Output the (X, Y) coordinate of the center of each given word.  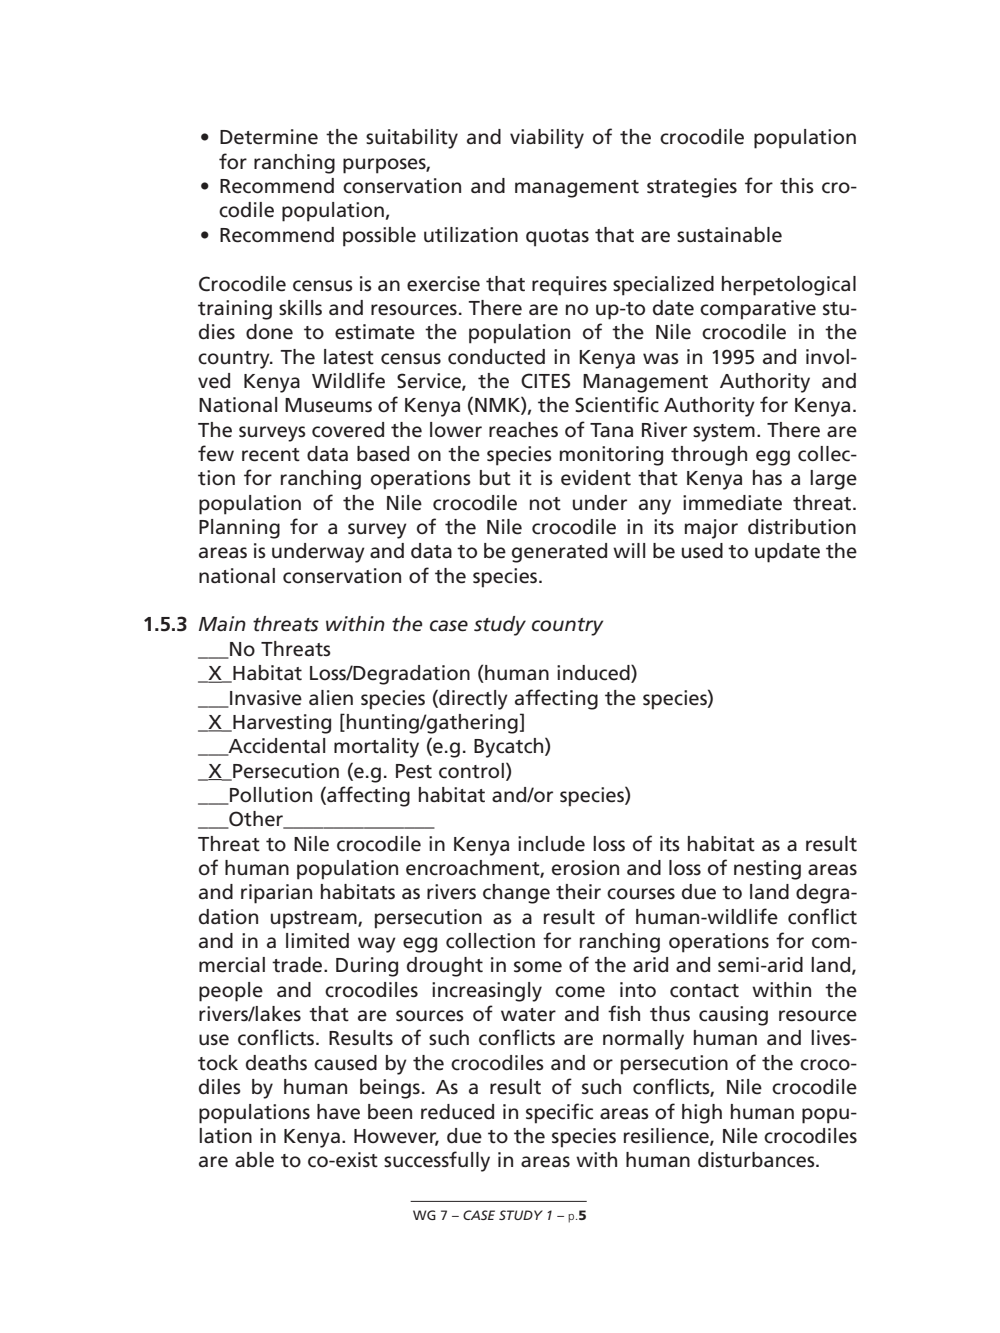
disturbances (757, 1160)
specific (559, 1113)
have (338, 1112)
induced (594, 674)
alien (331, 698)
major (711, 529)
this (797, 186)
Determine (269, 137)
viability (547, 139)
